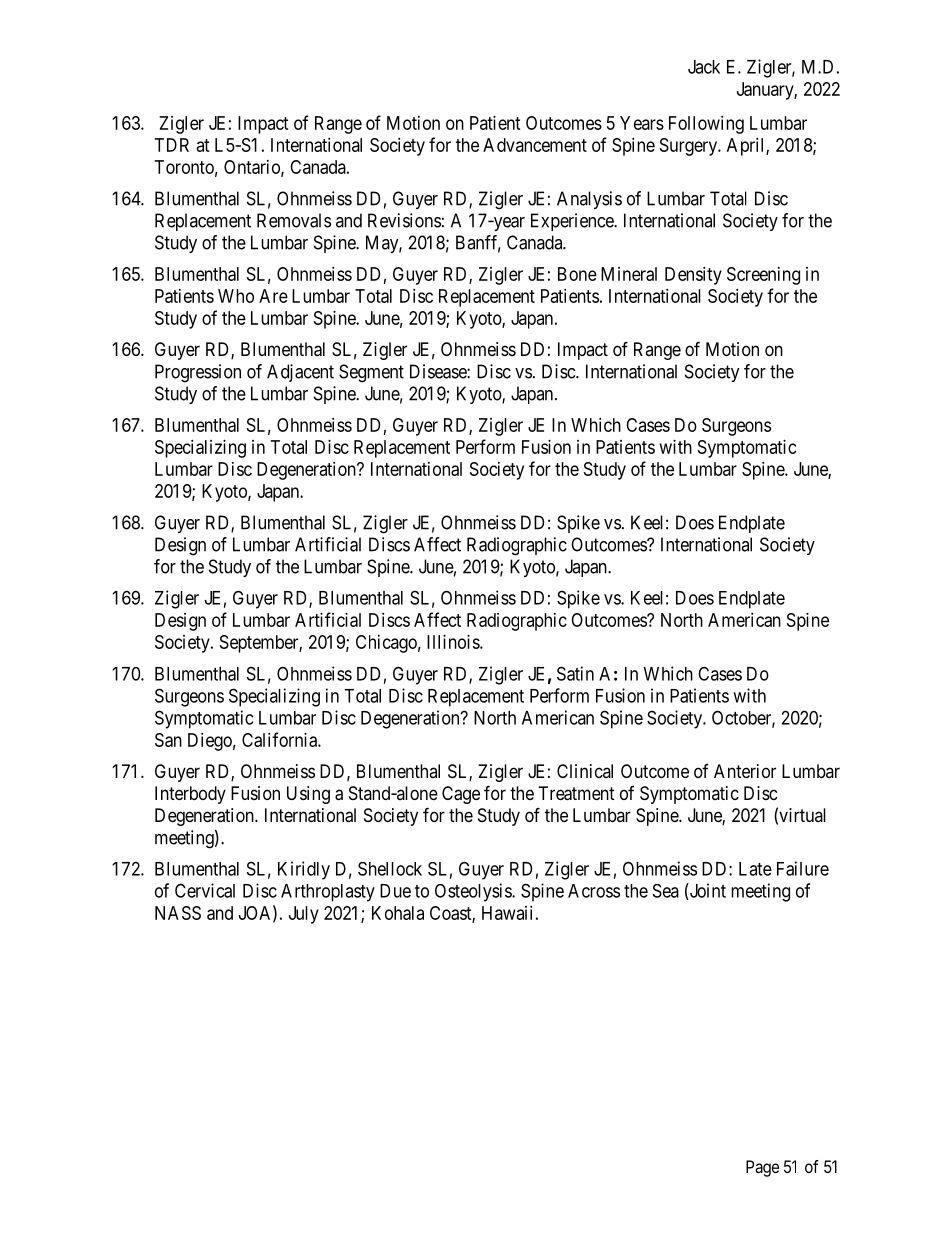 The width and height of the page is (952, 1233). What do you see at coordinates (706, 125) in the page?
I see `Following` at bounding box center [706, 125].
